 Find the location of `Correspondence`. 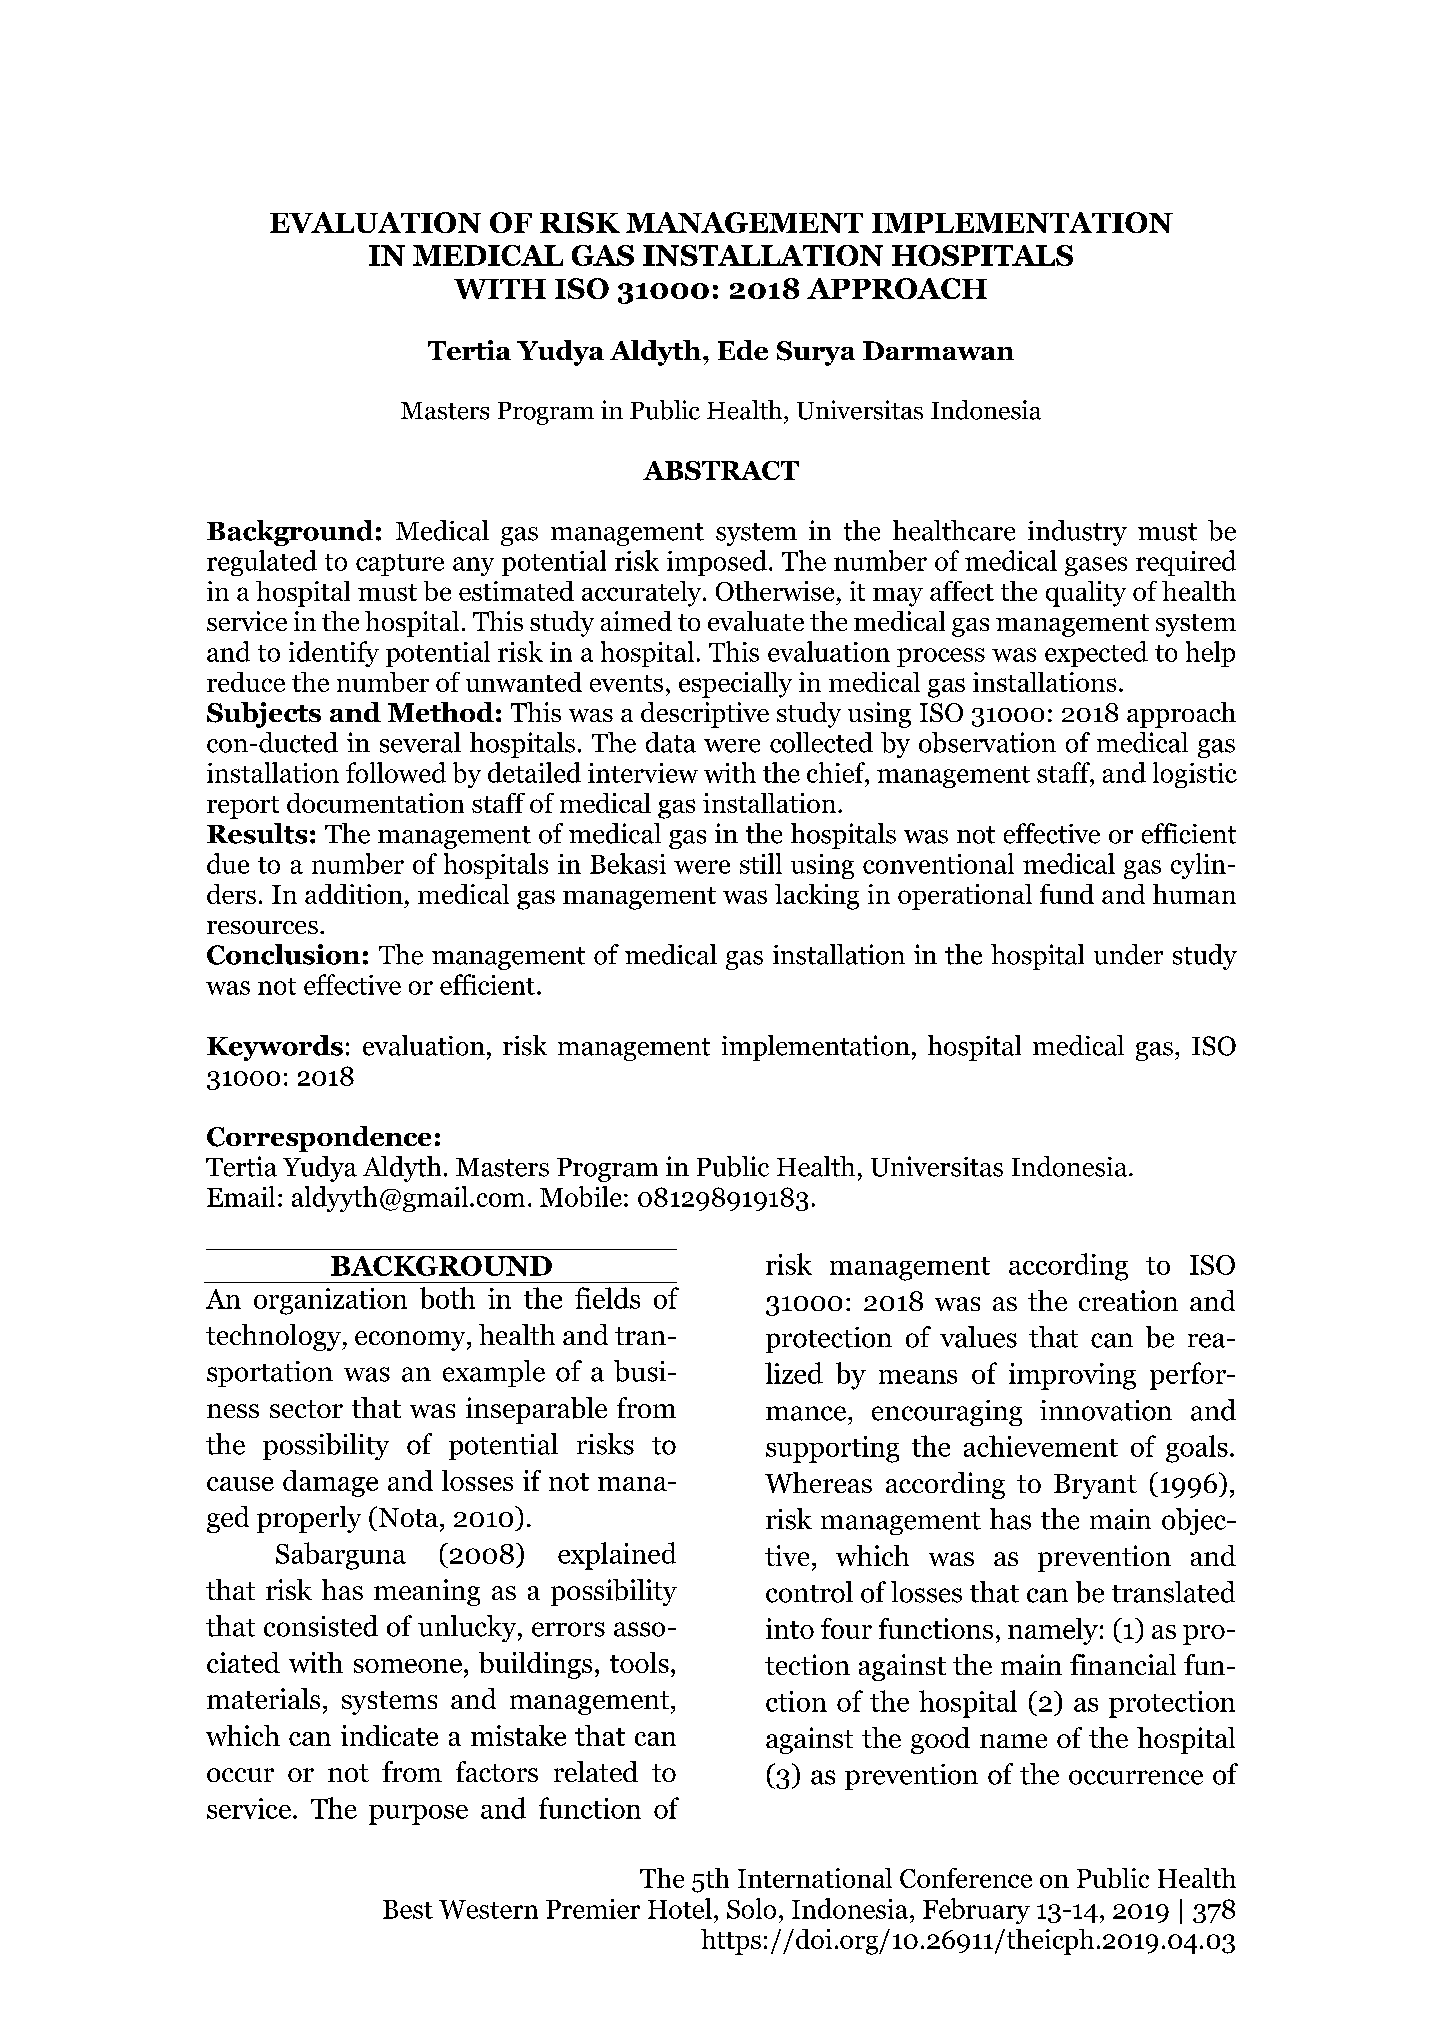

Correspondence is located at coordinates (319, 1139).
